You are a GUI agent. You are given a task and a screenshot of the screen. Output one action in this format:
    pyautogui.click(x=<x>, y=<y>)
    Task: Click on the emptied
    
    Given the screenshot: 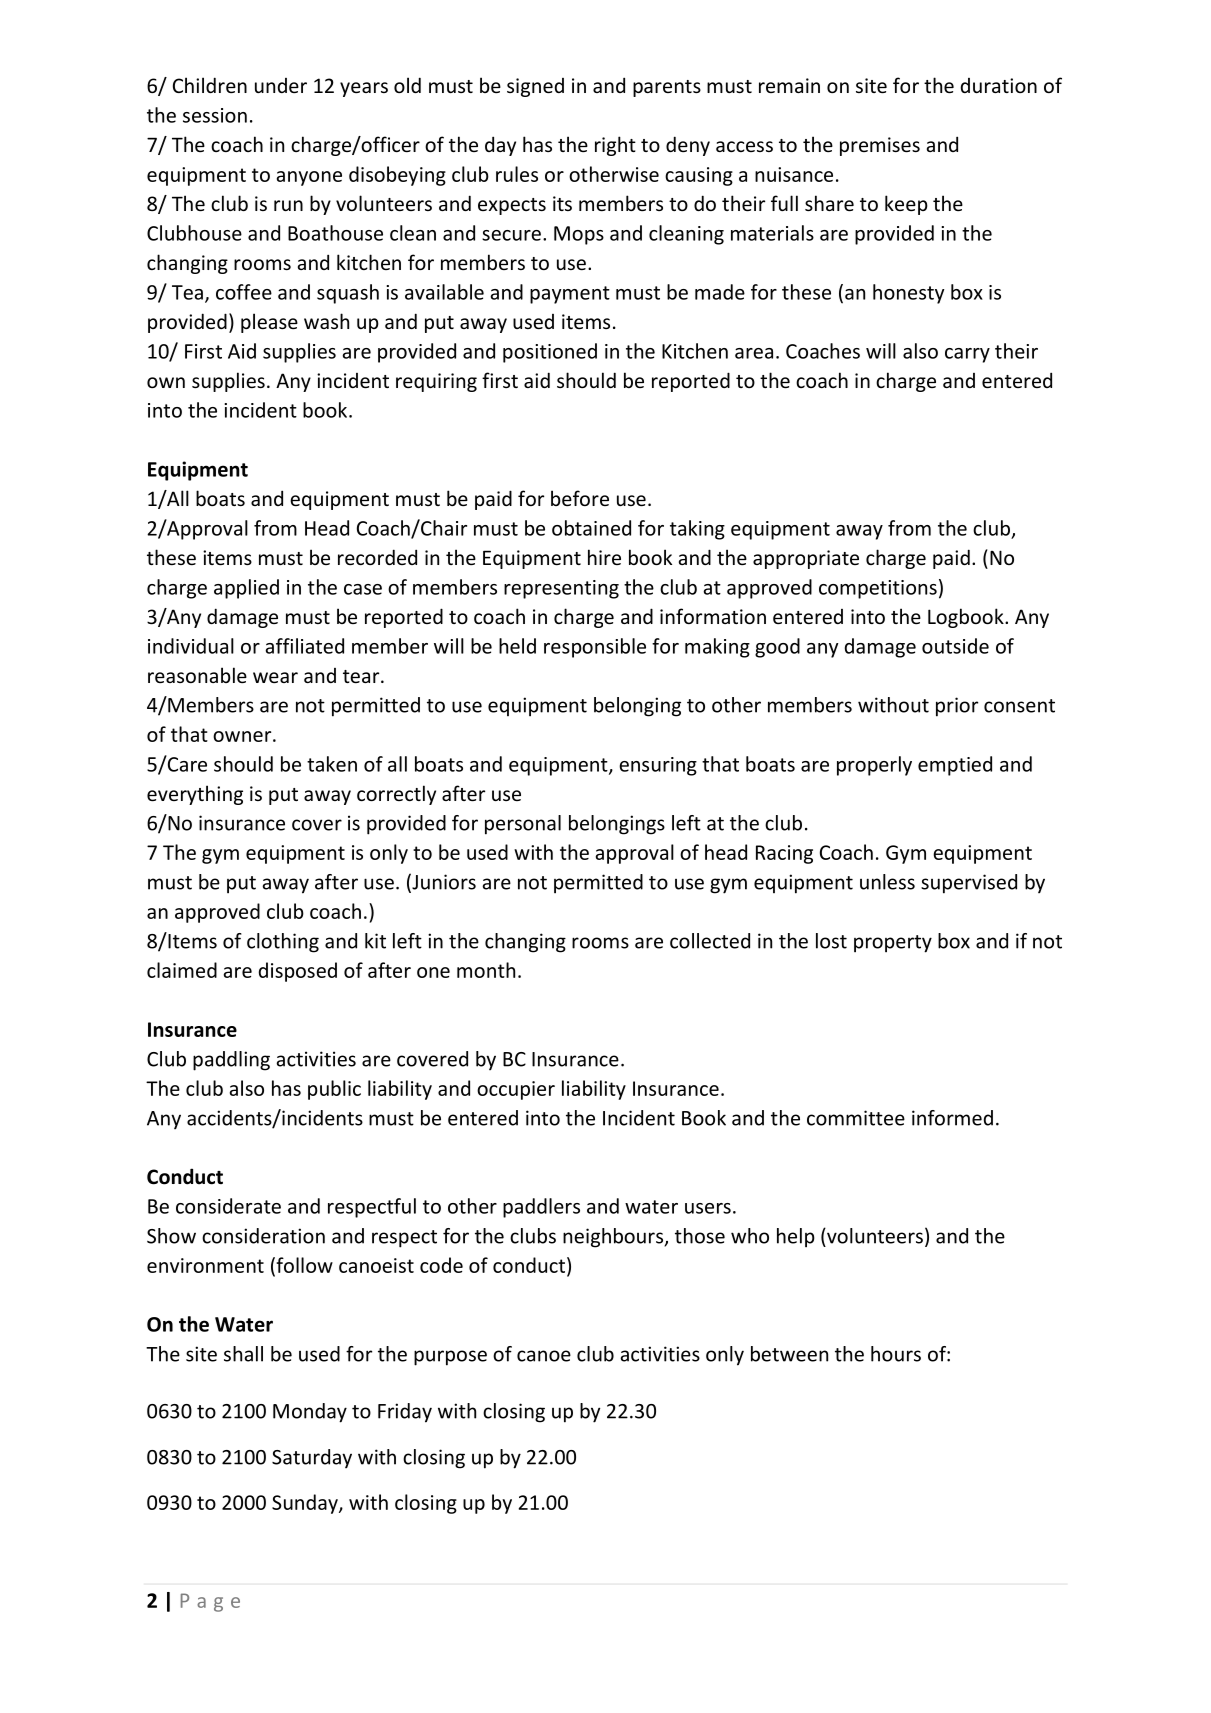 What is the action you would take?
    pyautogui.click(x=955, y=766)
